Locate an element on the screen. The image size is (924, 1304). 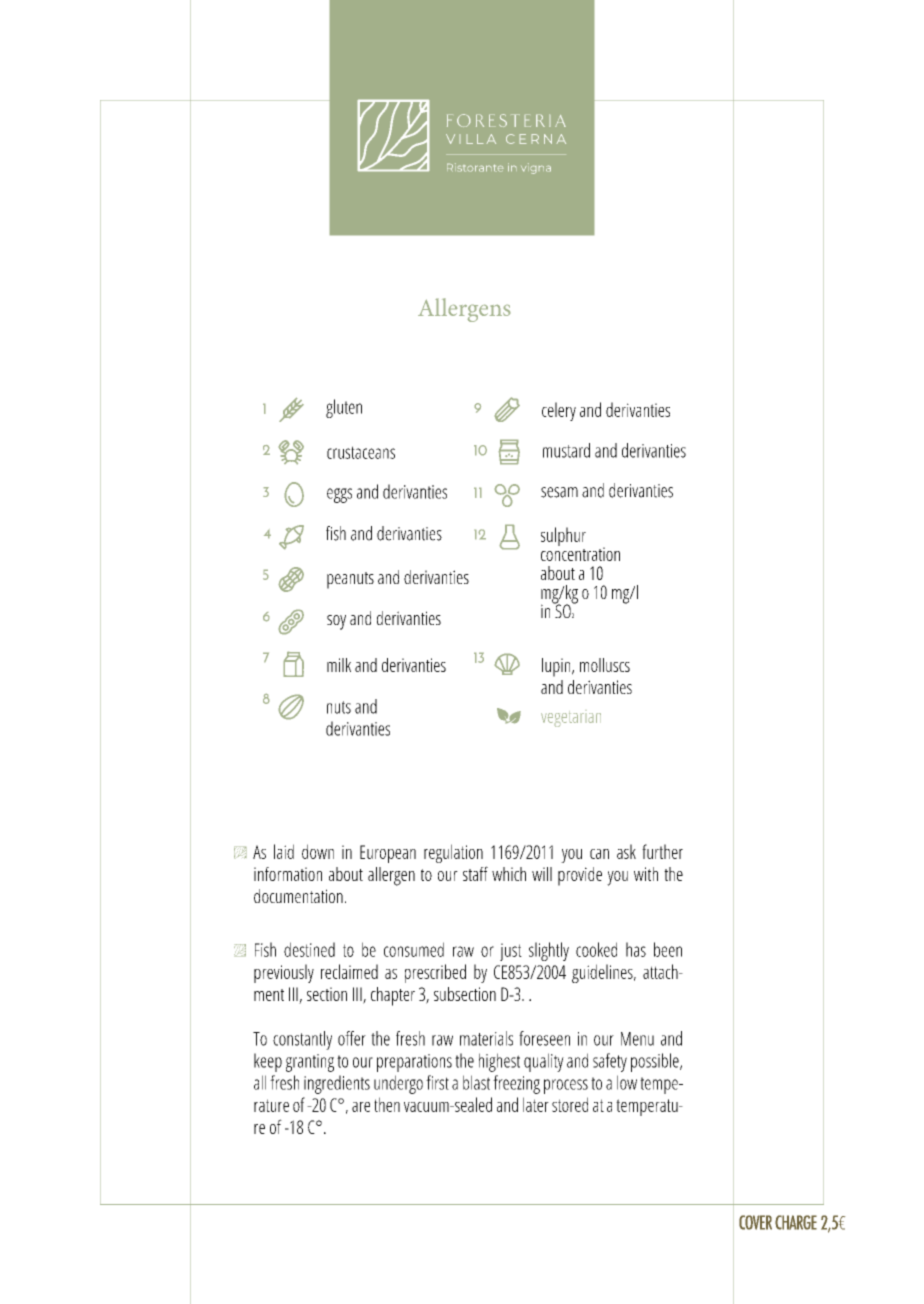
molluscs is located at coordinates (605, 665).
